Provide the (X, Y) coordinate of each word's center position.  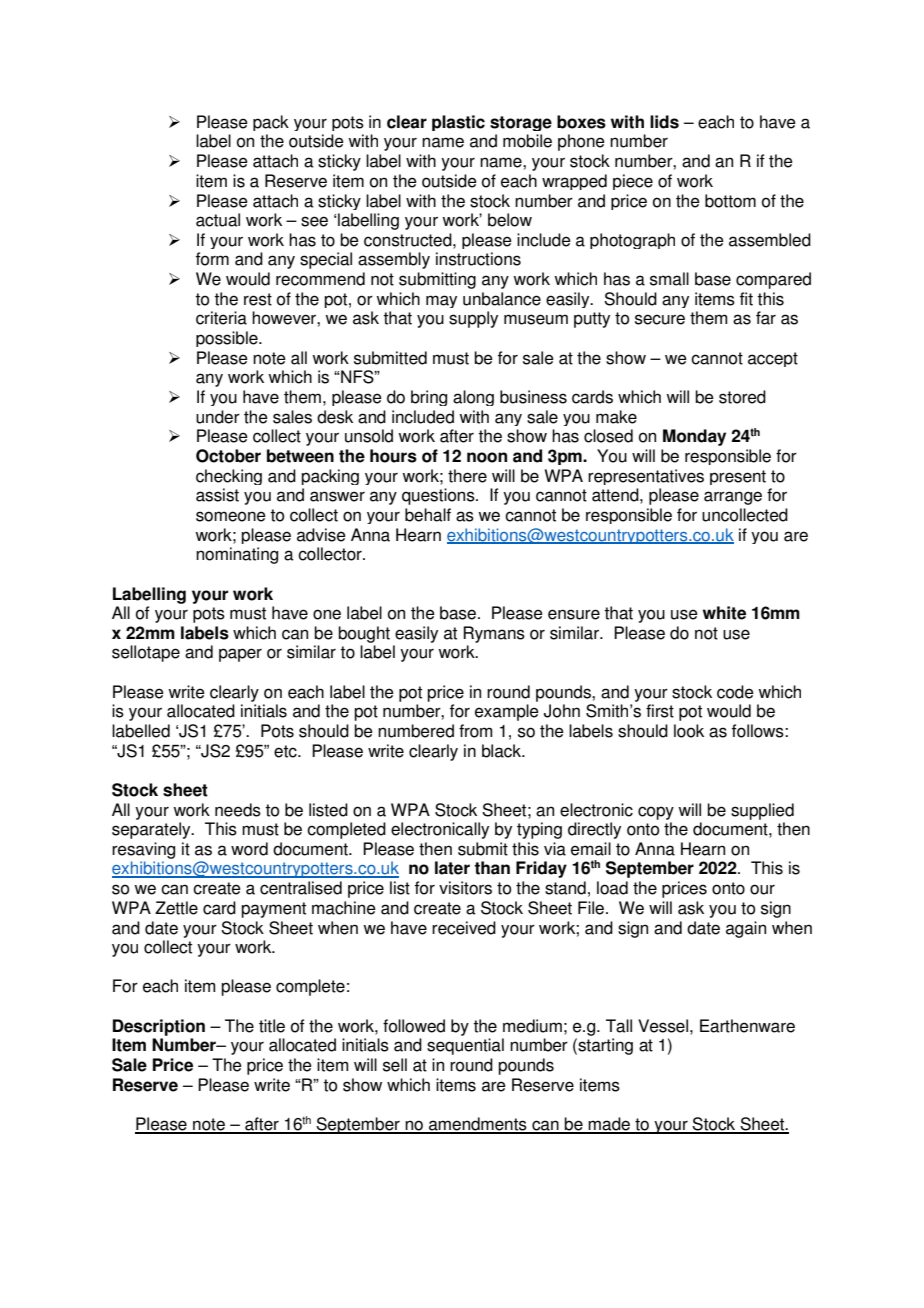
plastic (458, 123)
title (272, 1026)
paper (240, 655)
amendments (478, 1125)
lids (664, 122)
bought (364, 634)
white (724, 613)
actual (218, 220)
